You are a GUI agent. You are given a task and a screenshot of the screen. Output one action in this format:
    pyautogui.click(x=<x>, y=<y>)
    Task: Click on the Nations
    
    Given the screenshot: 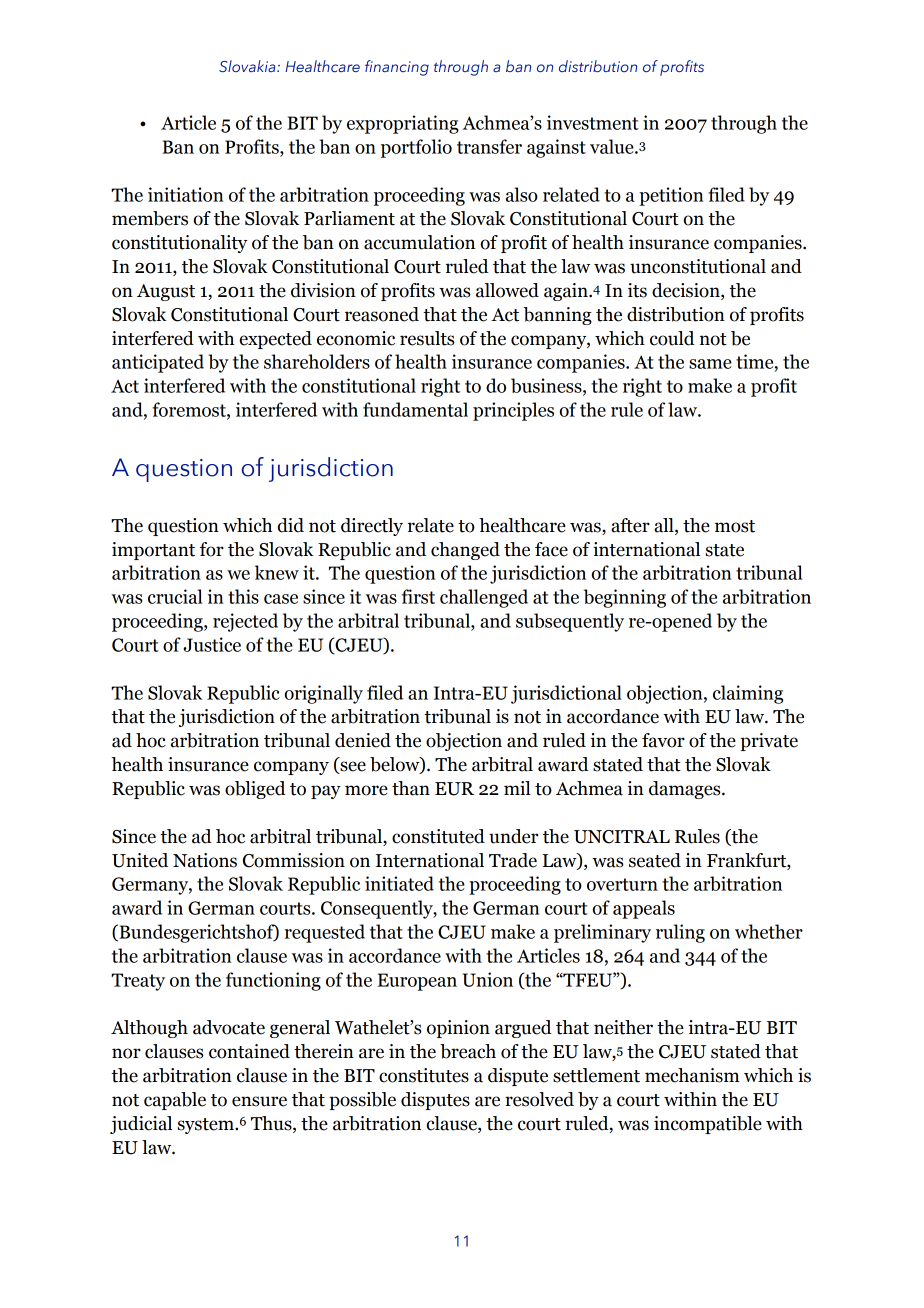 What is the action you would take?
    pyautogui.click(x=205, y=860)
